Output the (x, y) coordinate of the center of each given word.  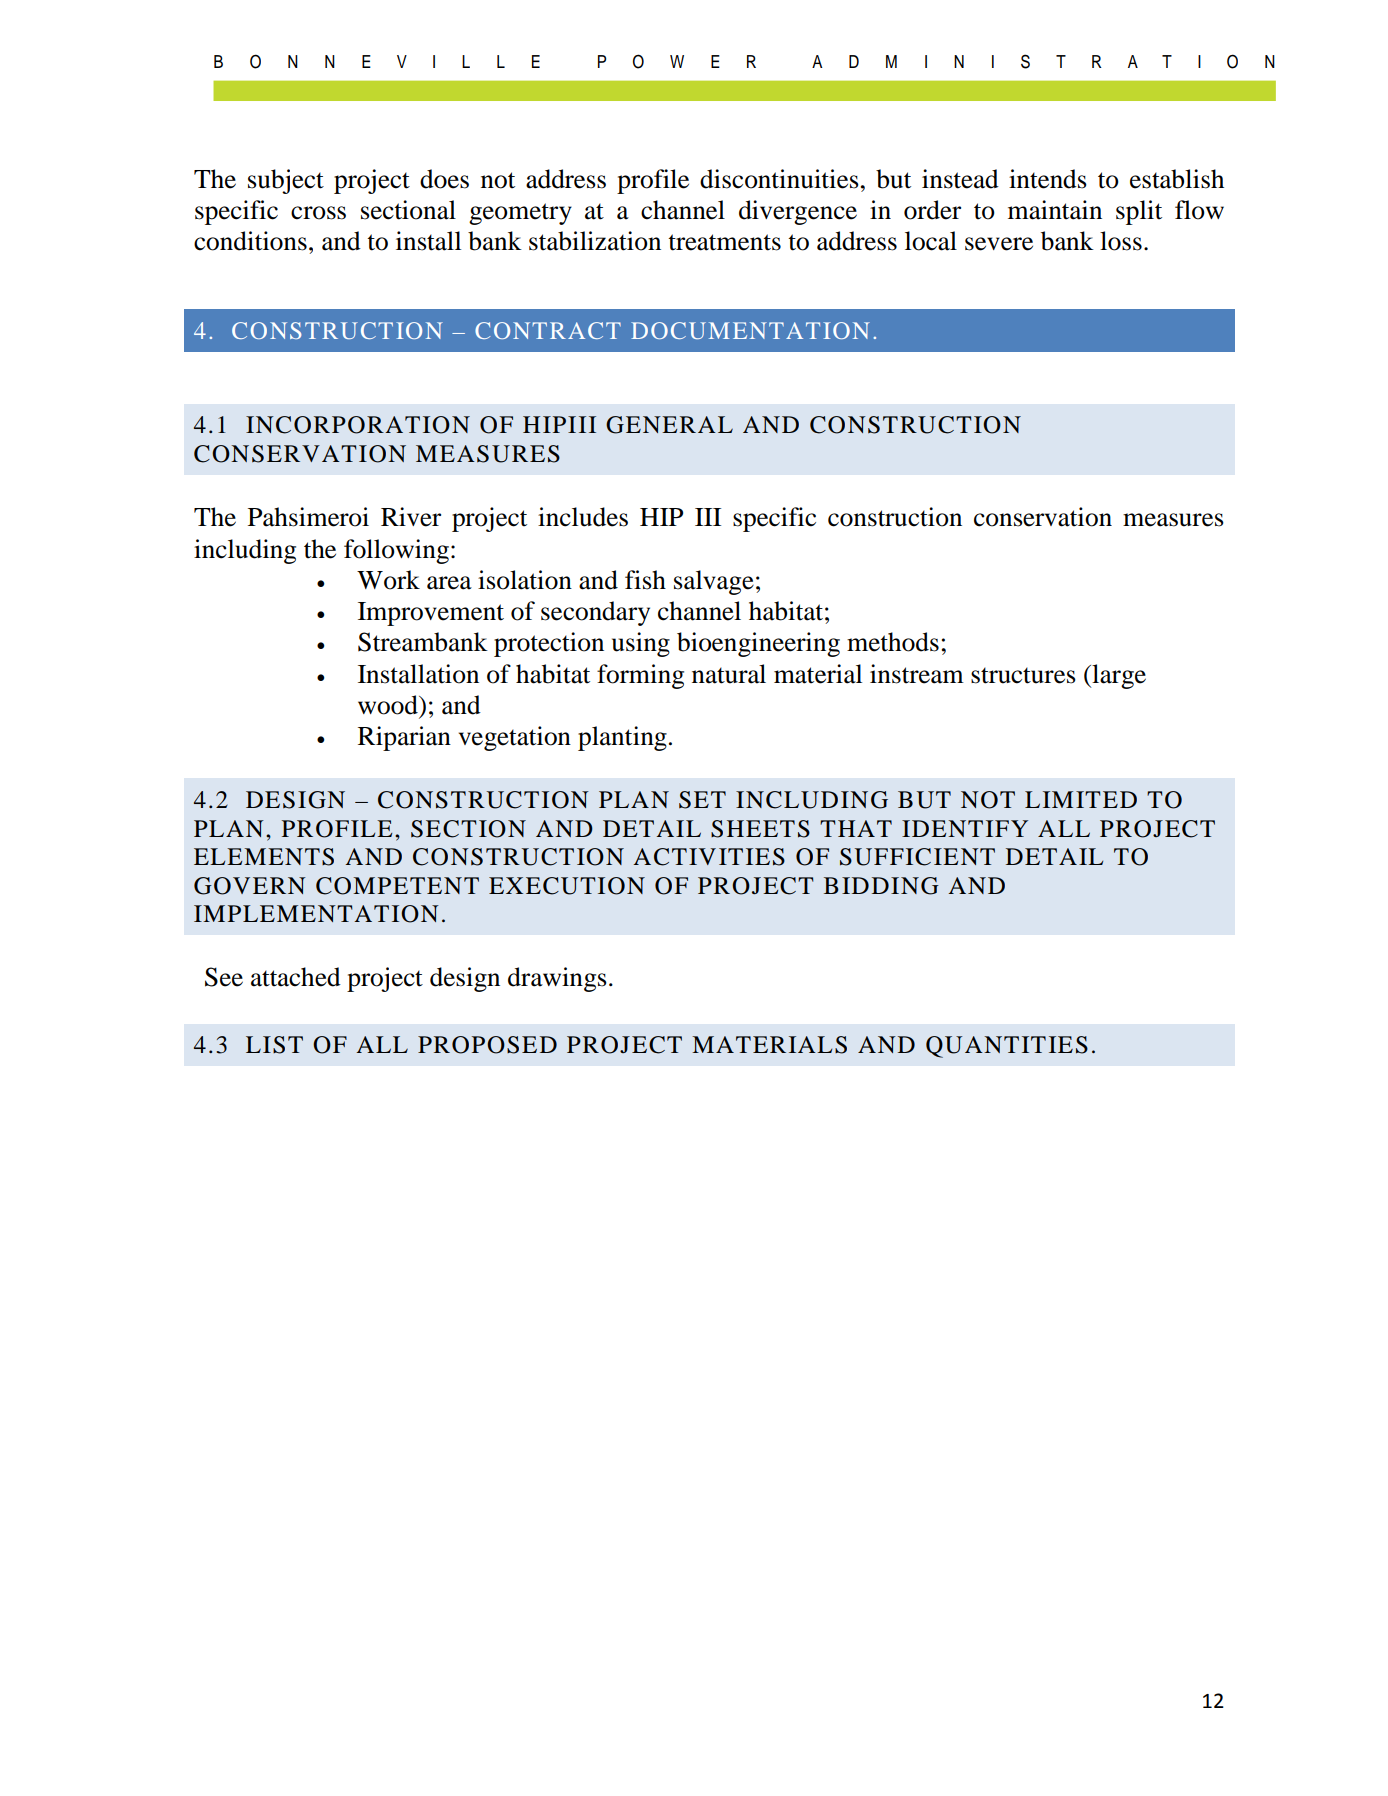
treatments (724, 242)
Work (388, 580)
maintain (1055, 210)
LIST (274, 1045)
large (1118, 676)
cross (318, 213)
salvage (714, 582)
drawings (557, 979)
